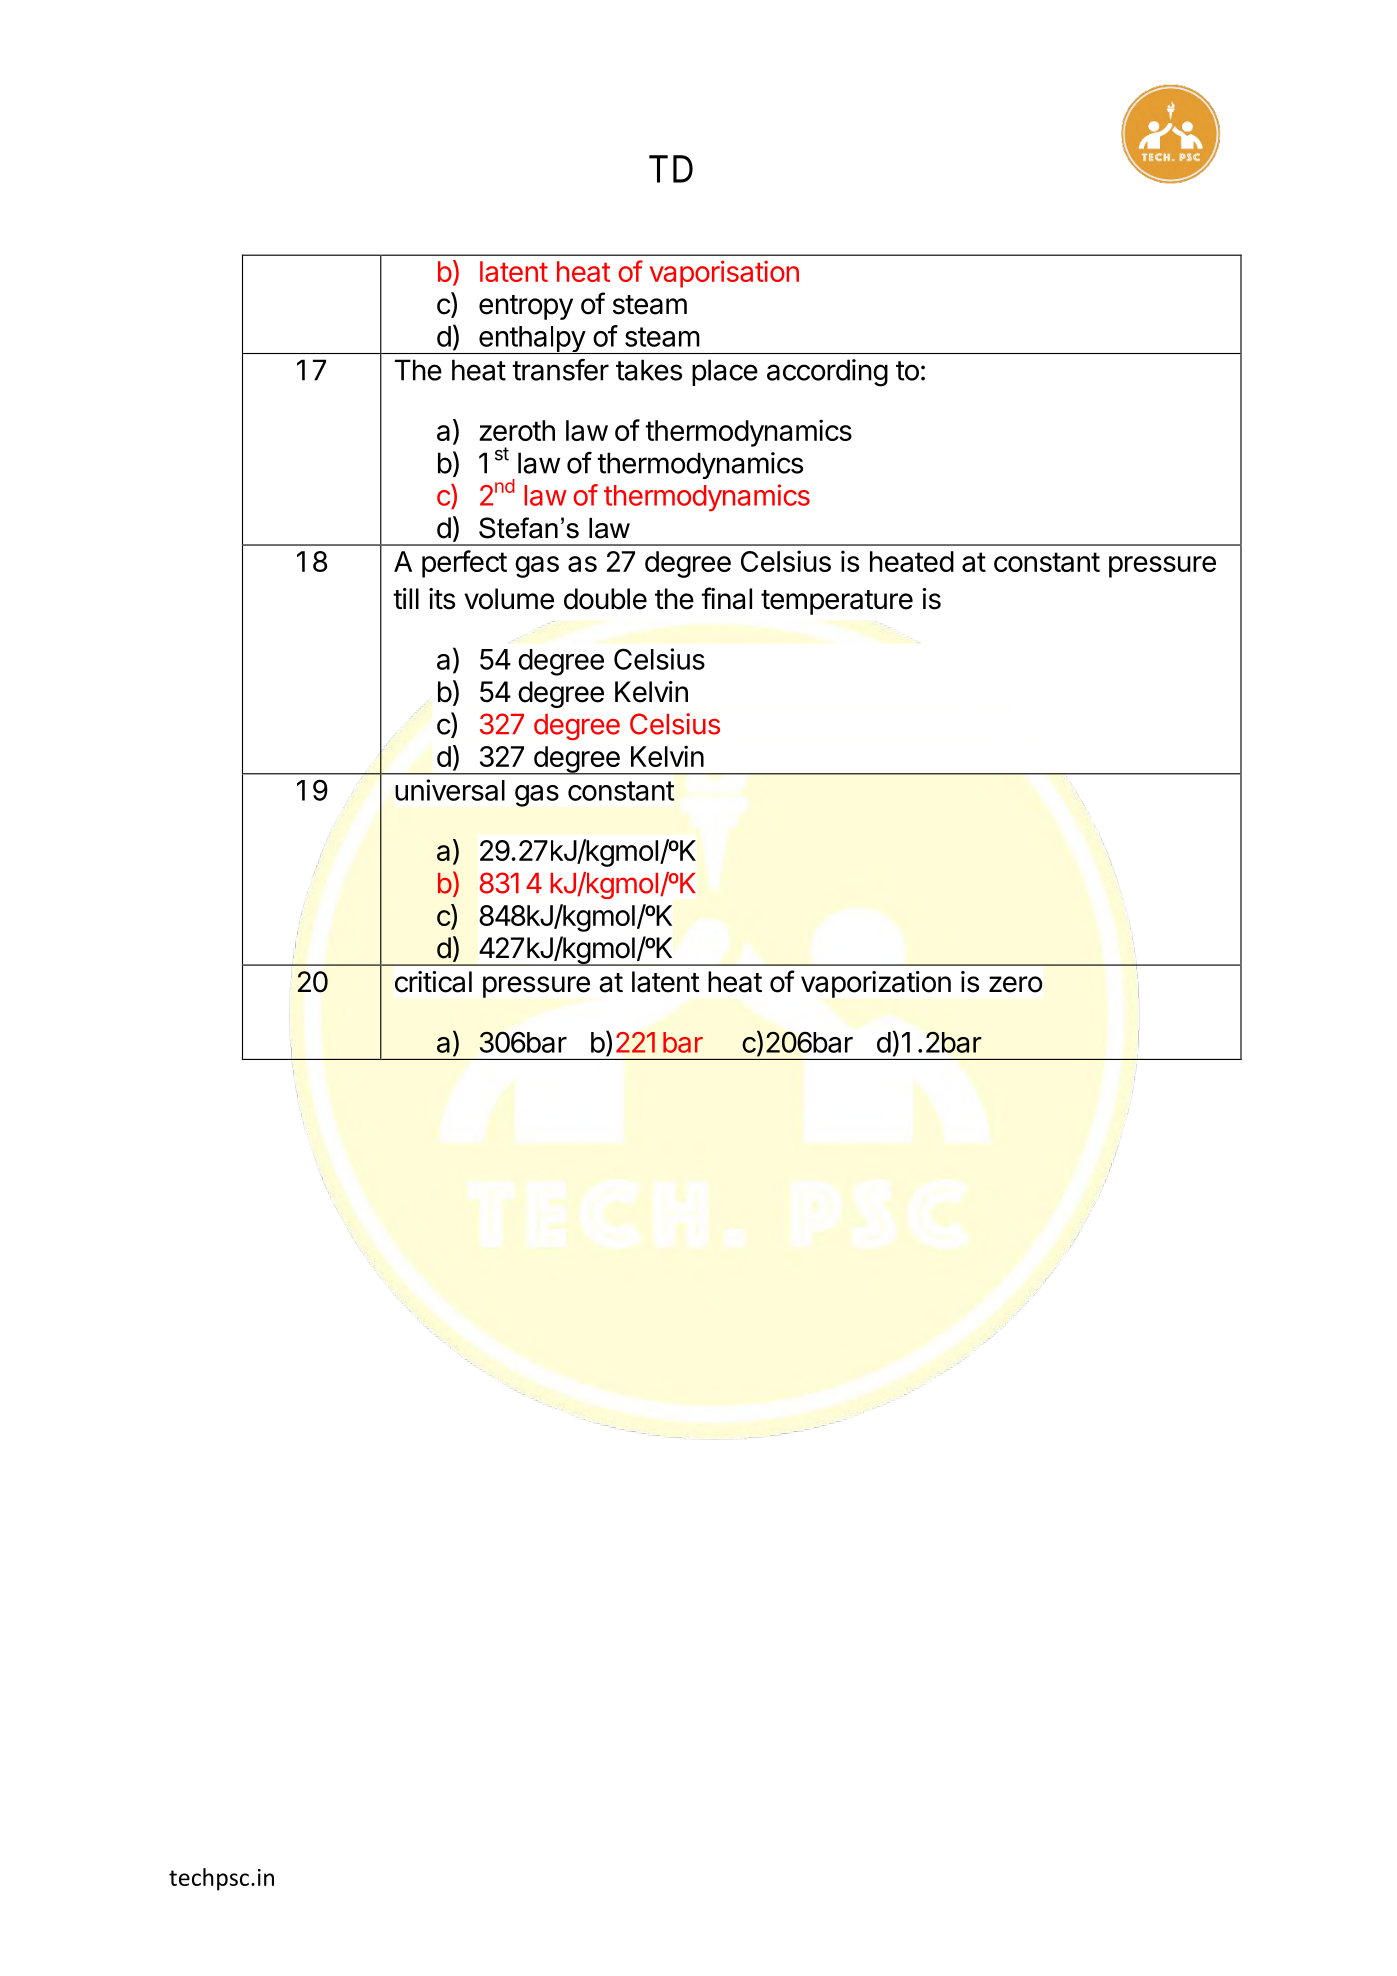 The height and width of the image is (1976, 1397). I want to click on entropy, so click(526, 307).
